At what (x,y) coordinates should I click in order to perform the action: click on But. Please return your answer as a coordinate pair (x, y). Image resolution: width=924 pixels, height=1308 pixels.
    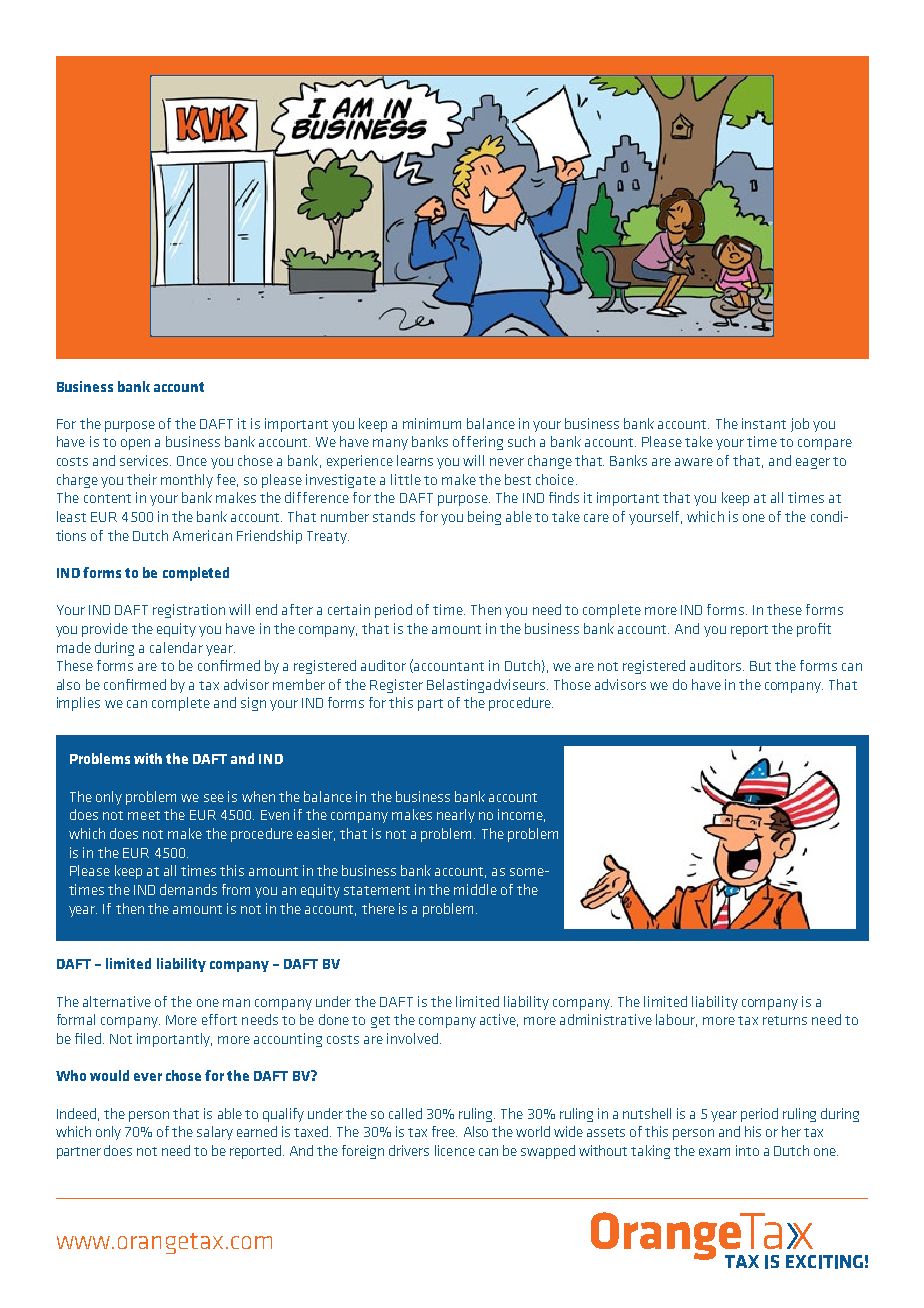
    Looking at the image, I should click on (760, 666).
